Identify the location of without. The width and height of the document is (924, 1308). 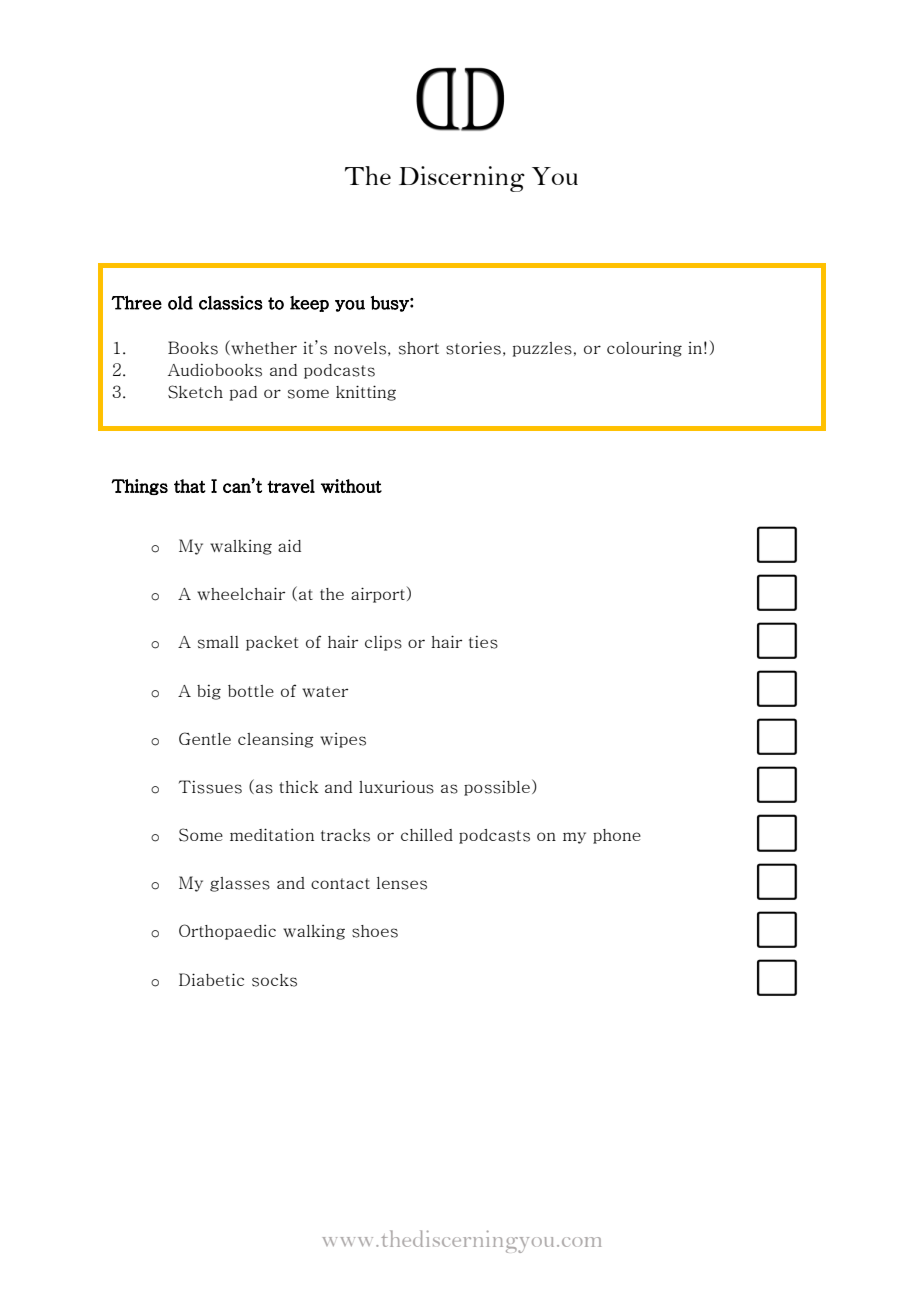
(351, 486).
